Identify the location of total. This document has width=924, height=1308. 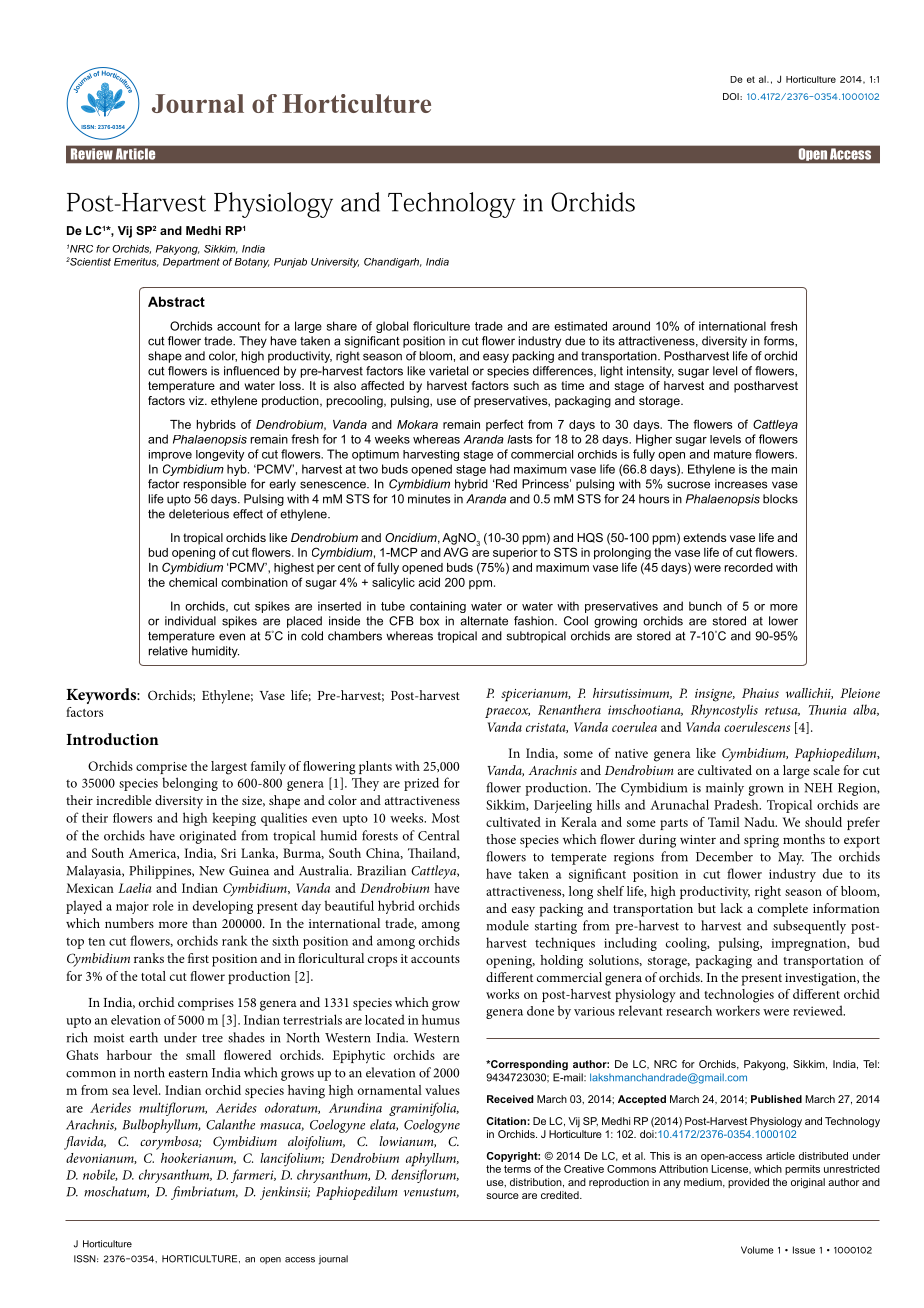
(153, 976).
